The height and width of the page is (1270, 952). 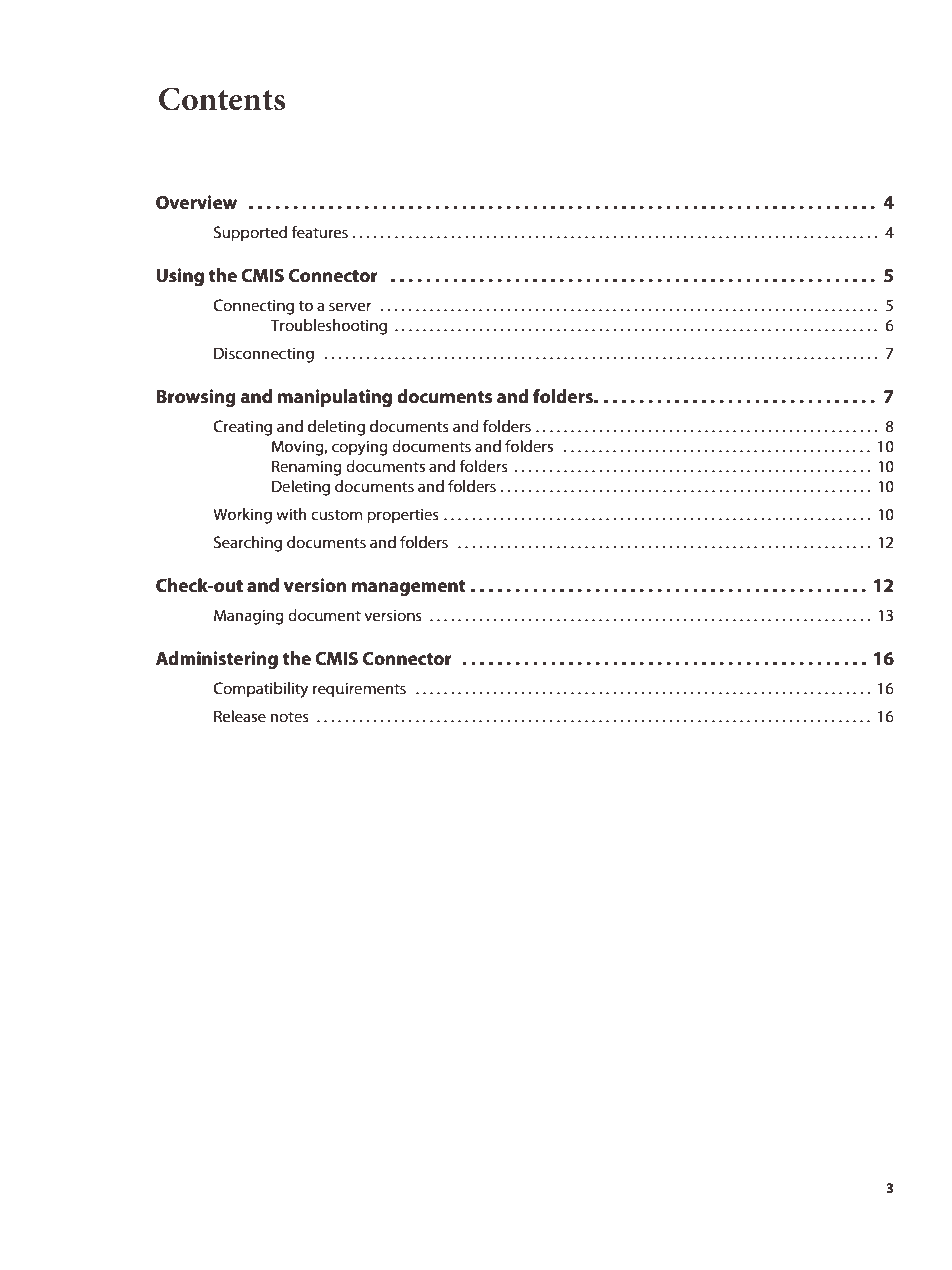 I want to click on Working, so click(x=242, y=516).
